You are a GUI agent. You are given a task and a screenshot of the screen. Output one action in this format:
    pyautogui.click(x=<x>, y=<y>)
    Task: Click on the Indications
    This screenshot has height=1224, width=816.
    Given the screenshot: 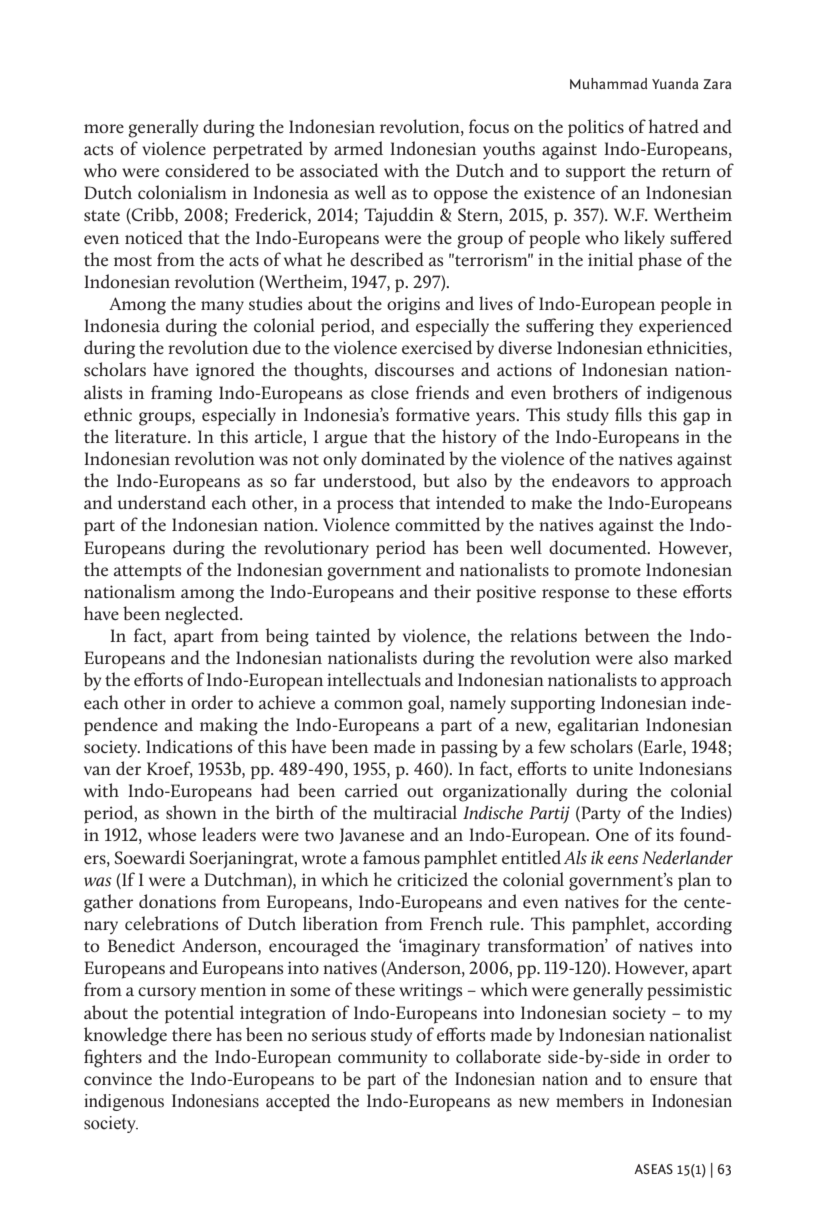 What is the action you would take?
    pyautogui.click(x=189, y=746)
